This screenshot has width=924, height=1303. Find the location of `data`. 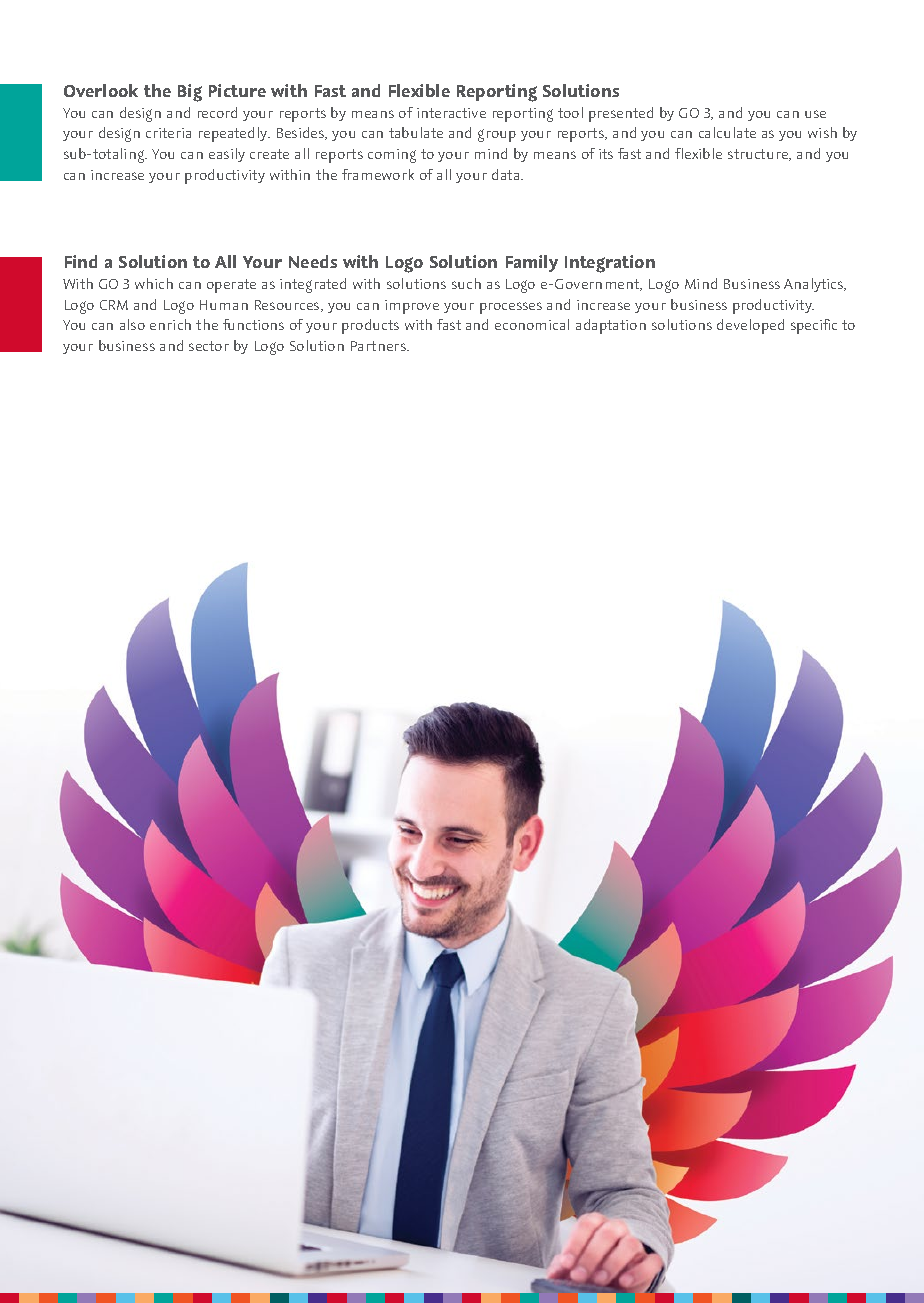

data is located at coordinates (507, 174).
